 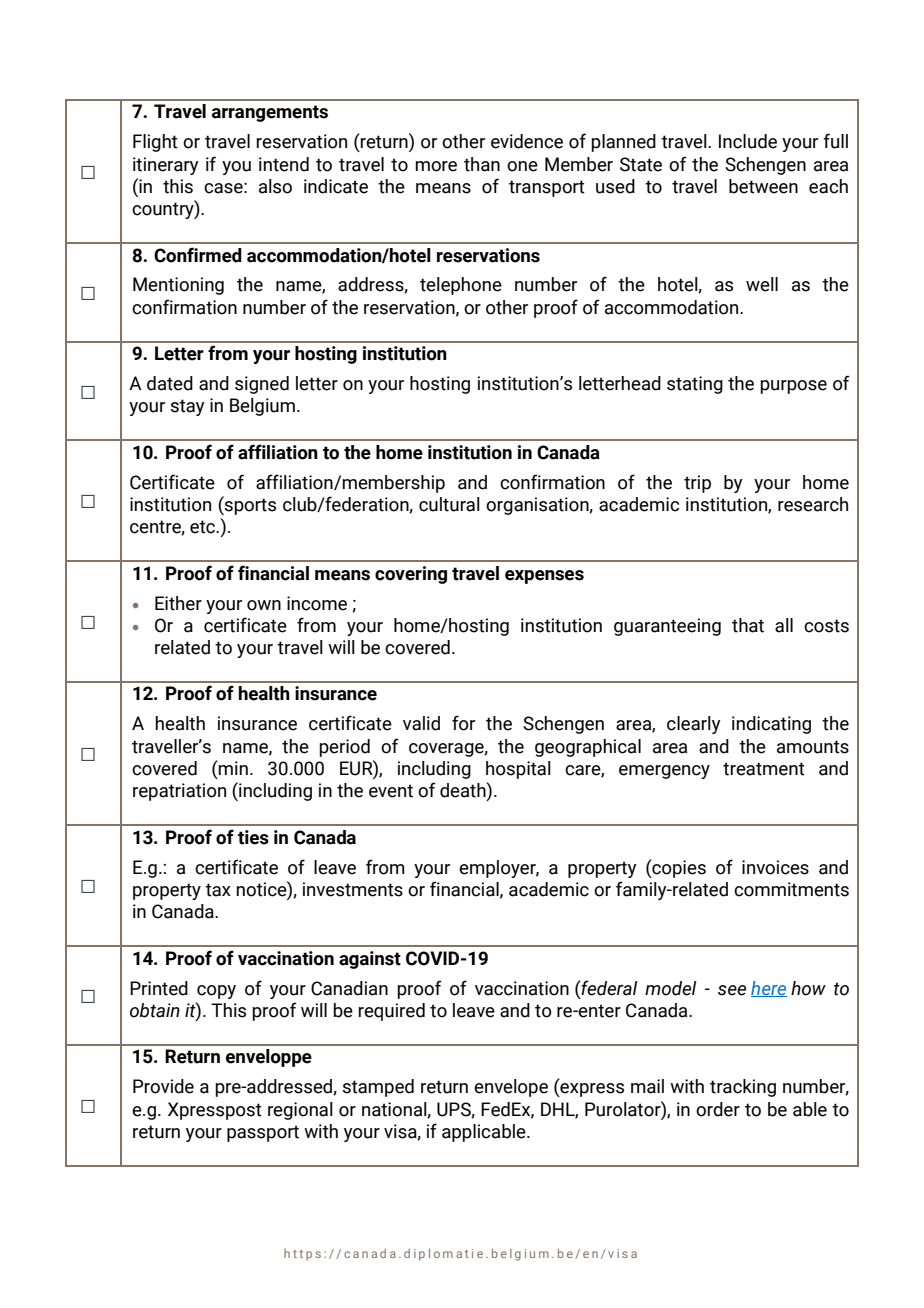 What do you see at coordinates (518, 770) in the screenshot?
I see `hospital` at bounding box center [518, 770].
